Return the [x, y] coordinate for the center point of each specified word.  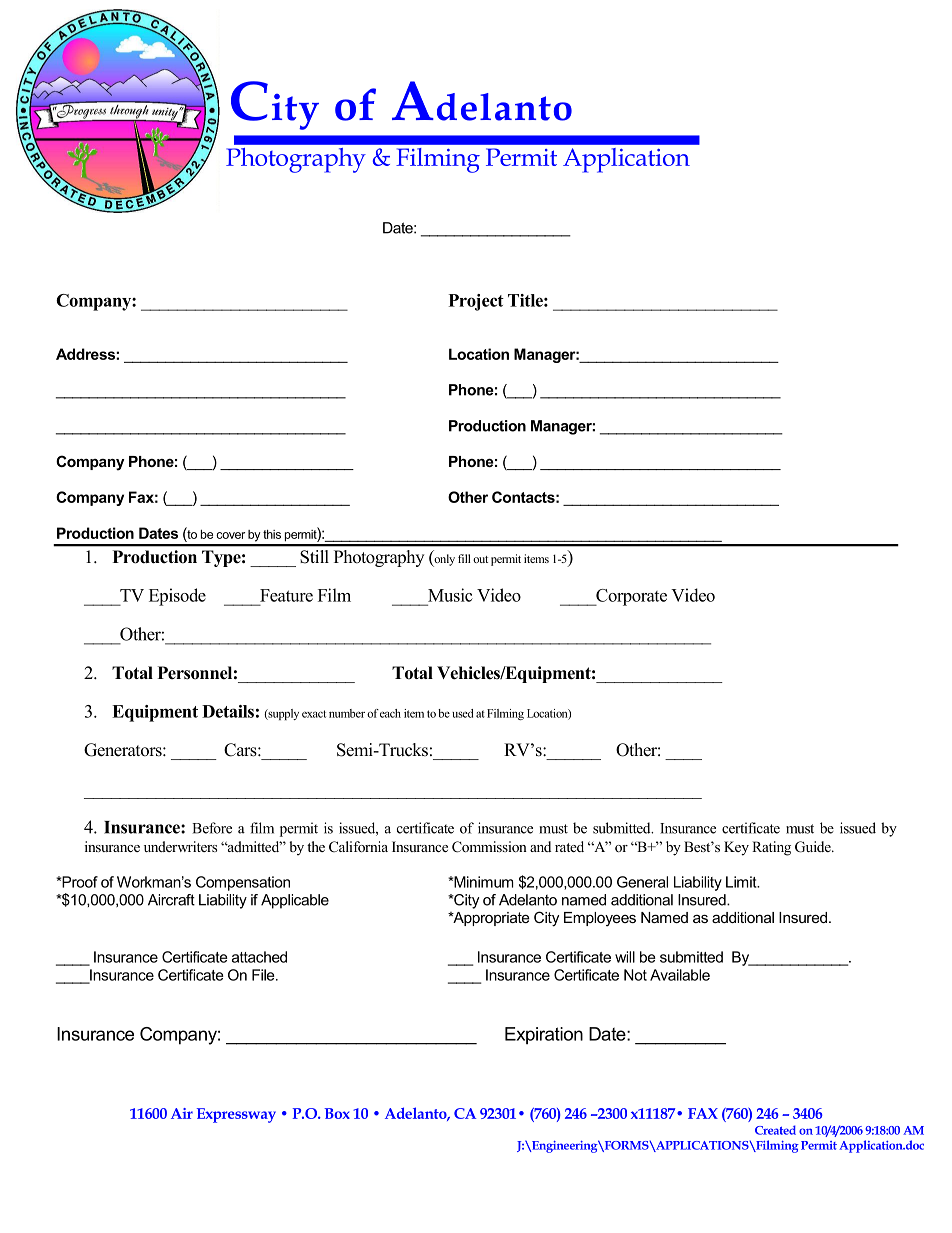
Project [476, 302]
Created [775, 1130]
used [462, 713]
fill [464, 558]
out [480, 559]
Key [736, 848]
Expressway [236, 1115]
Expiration [544, 1036]
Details [228, 711]
